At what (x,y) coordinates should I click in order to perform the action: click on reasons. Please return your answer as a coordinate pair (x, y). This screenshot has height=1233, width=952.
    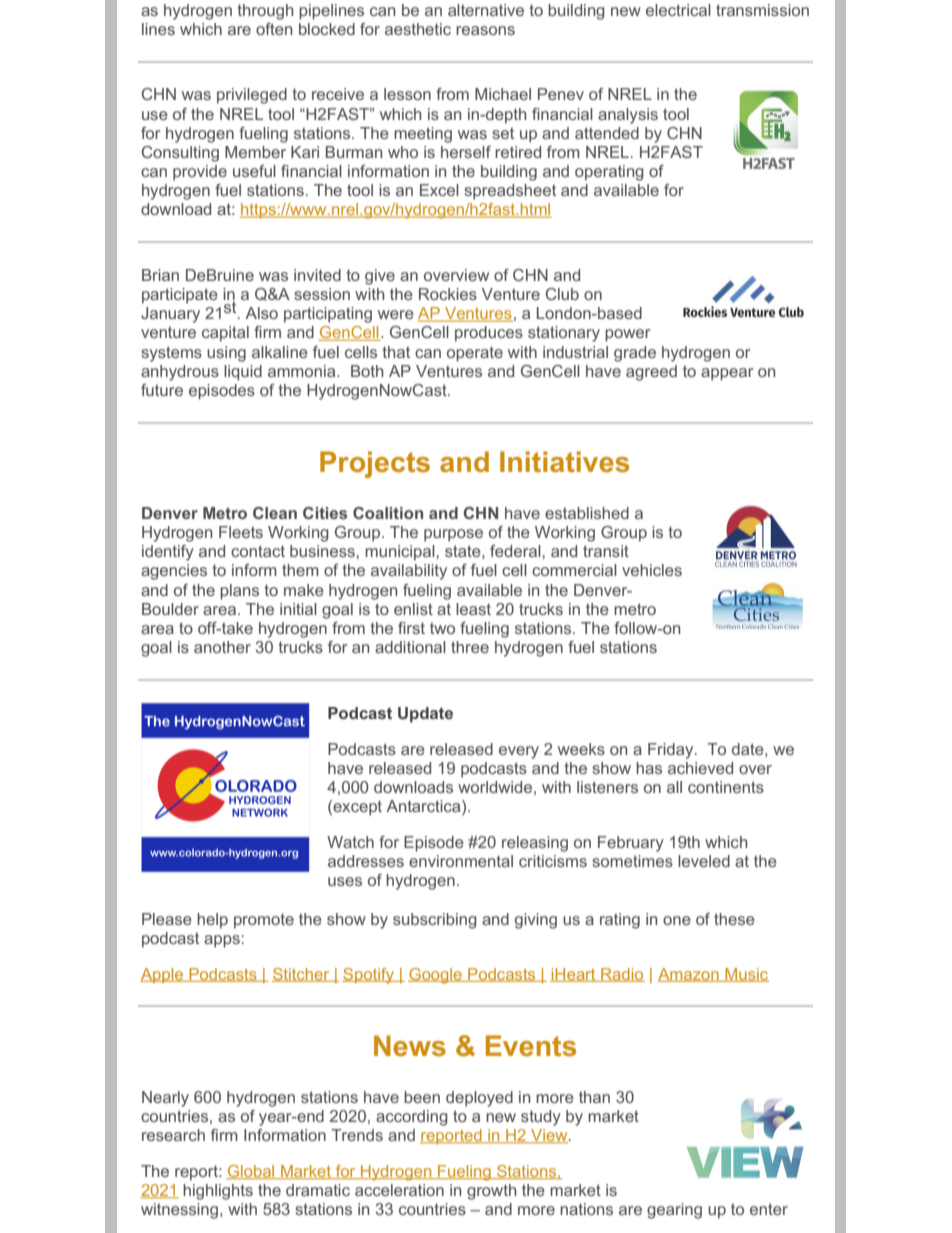
    Looking at the image, I should click on (485, 30).
